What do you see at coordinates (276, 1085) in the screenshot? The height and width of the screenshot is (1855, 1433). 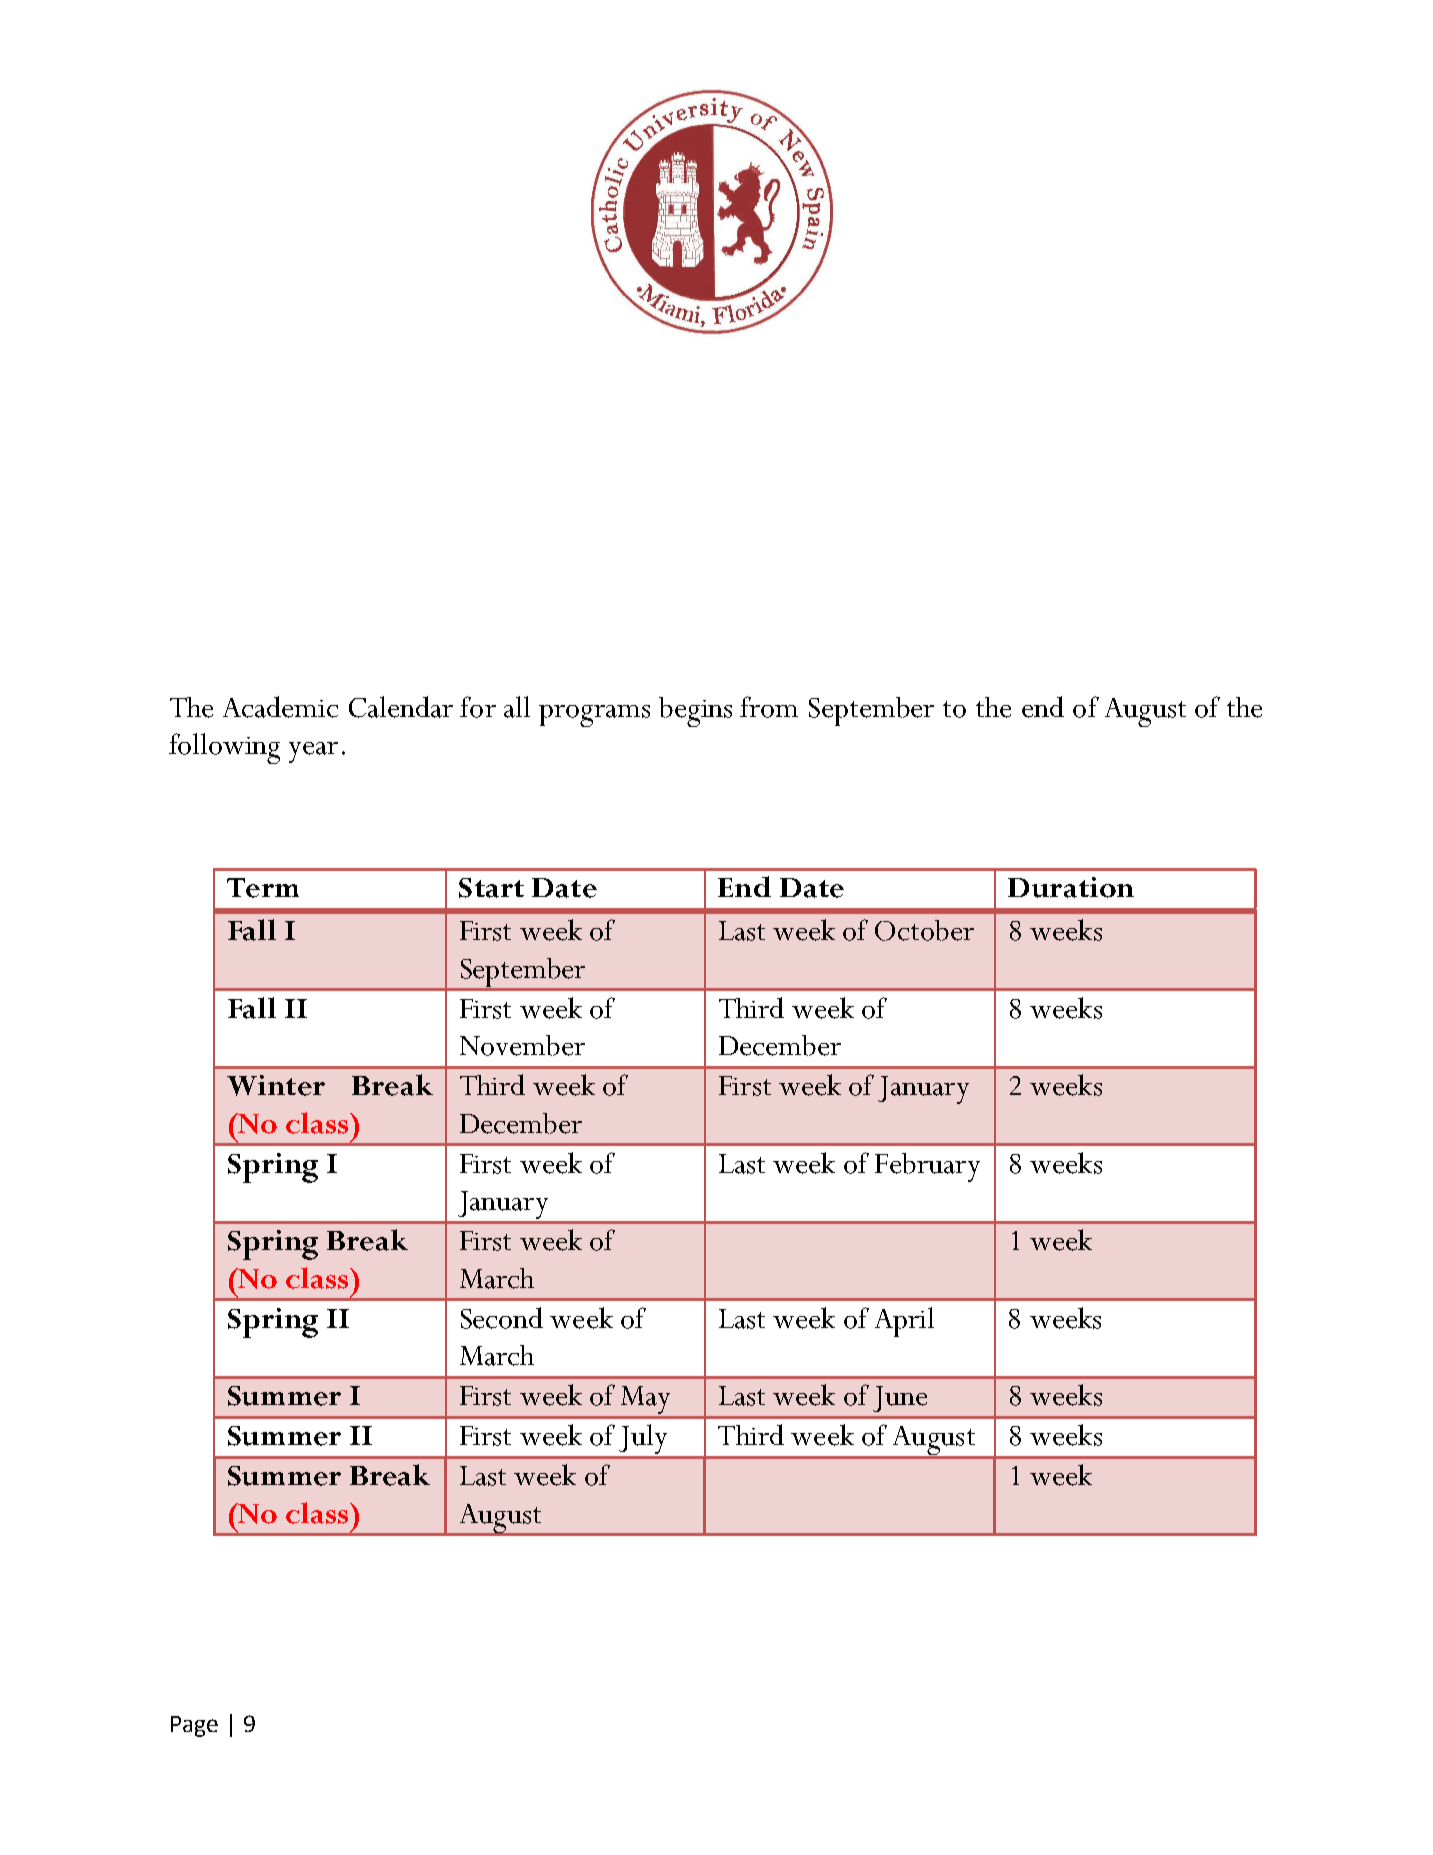 I see `Winter` at bounding box center [276, 1085].
